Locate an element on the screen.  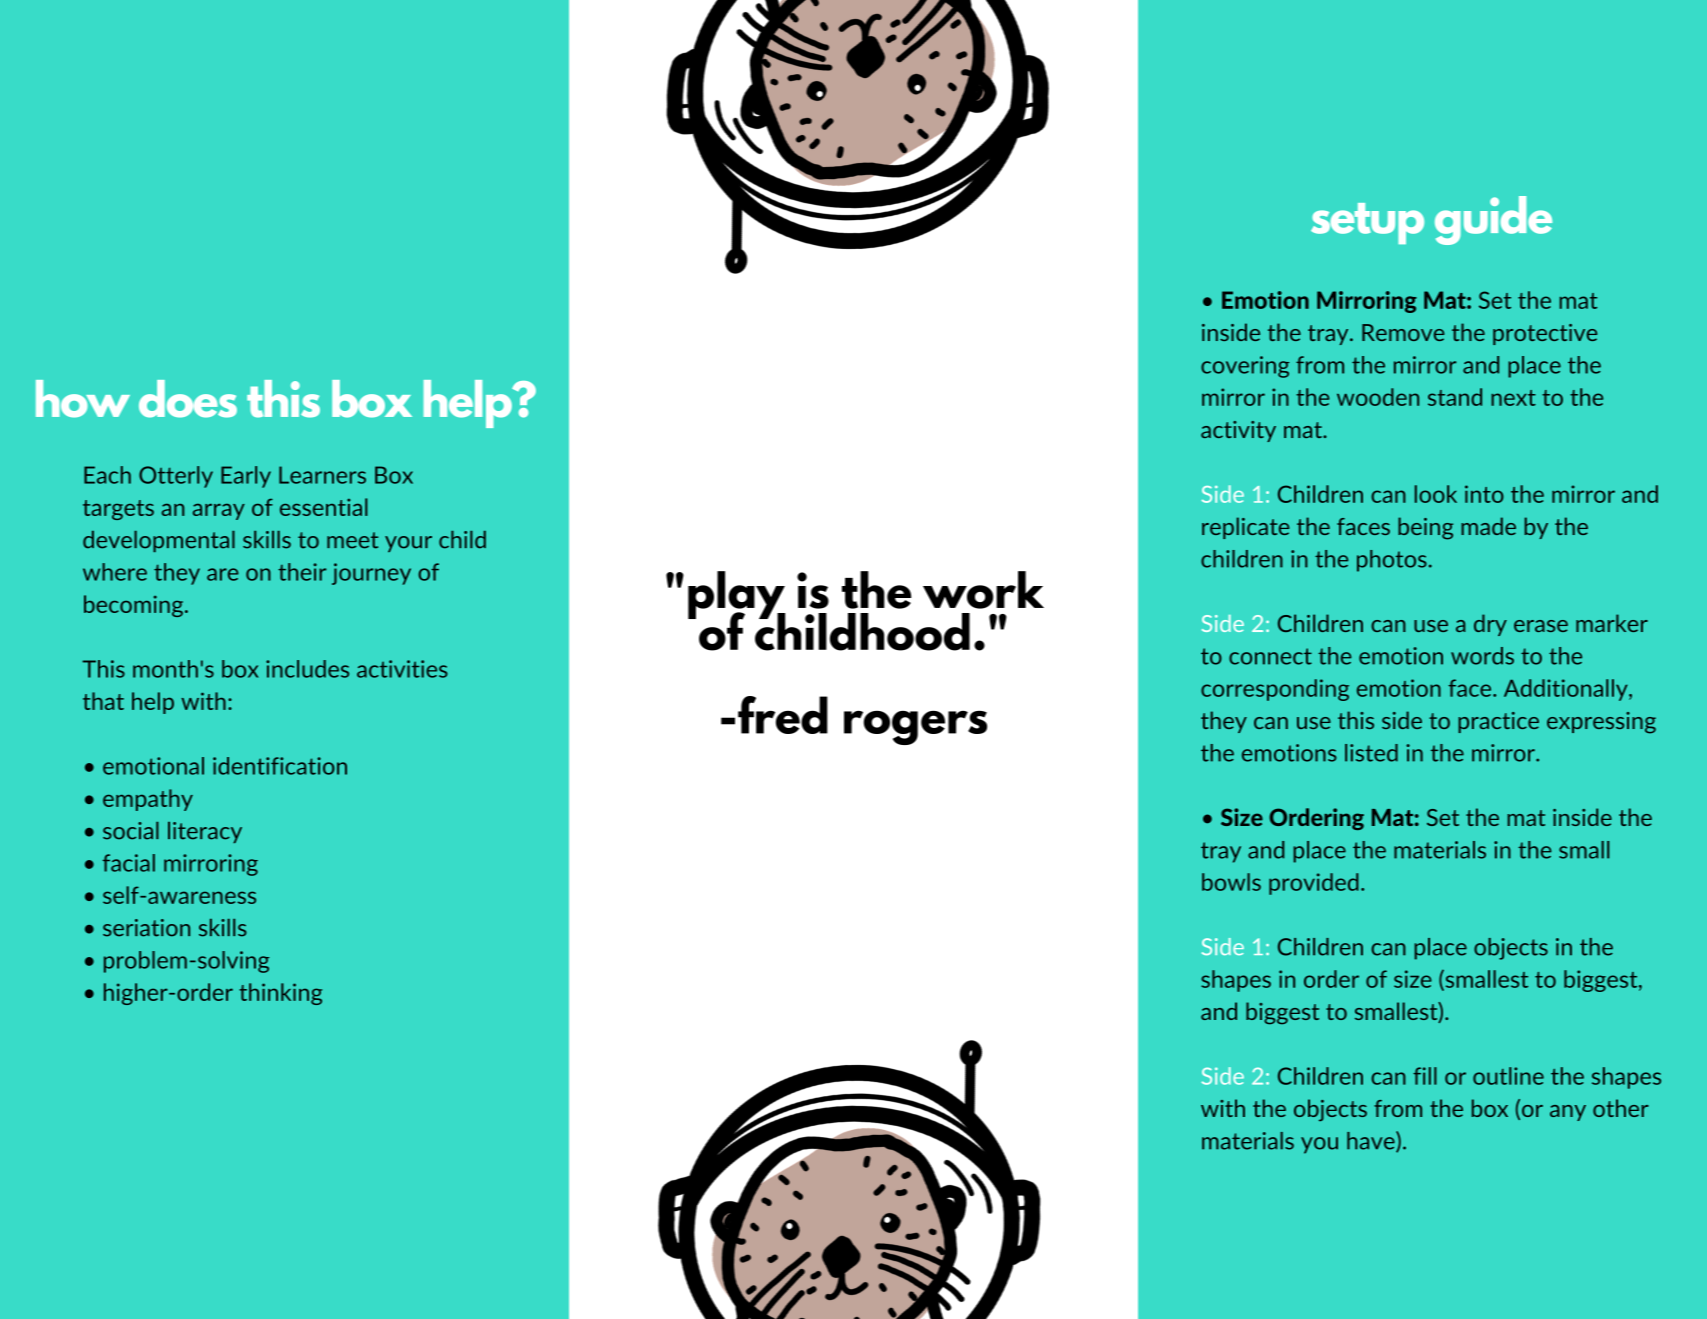
does is located at coordinates (188, 399).
